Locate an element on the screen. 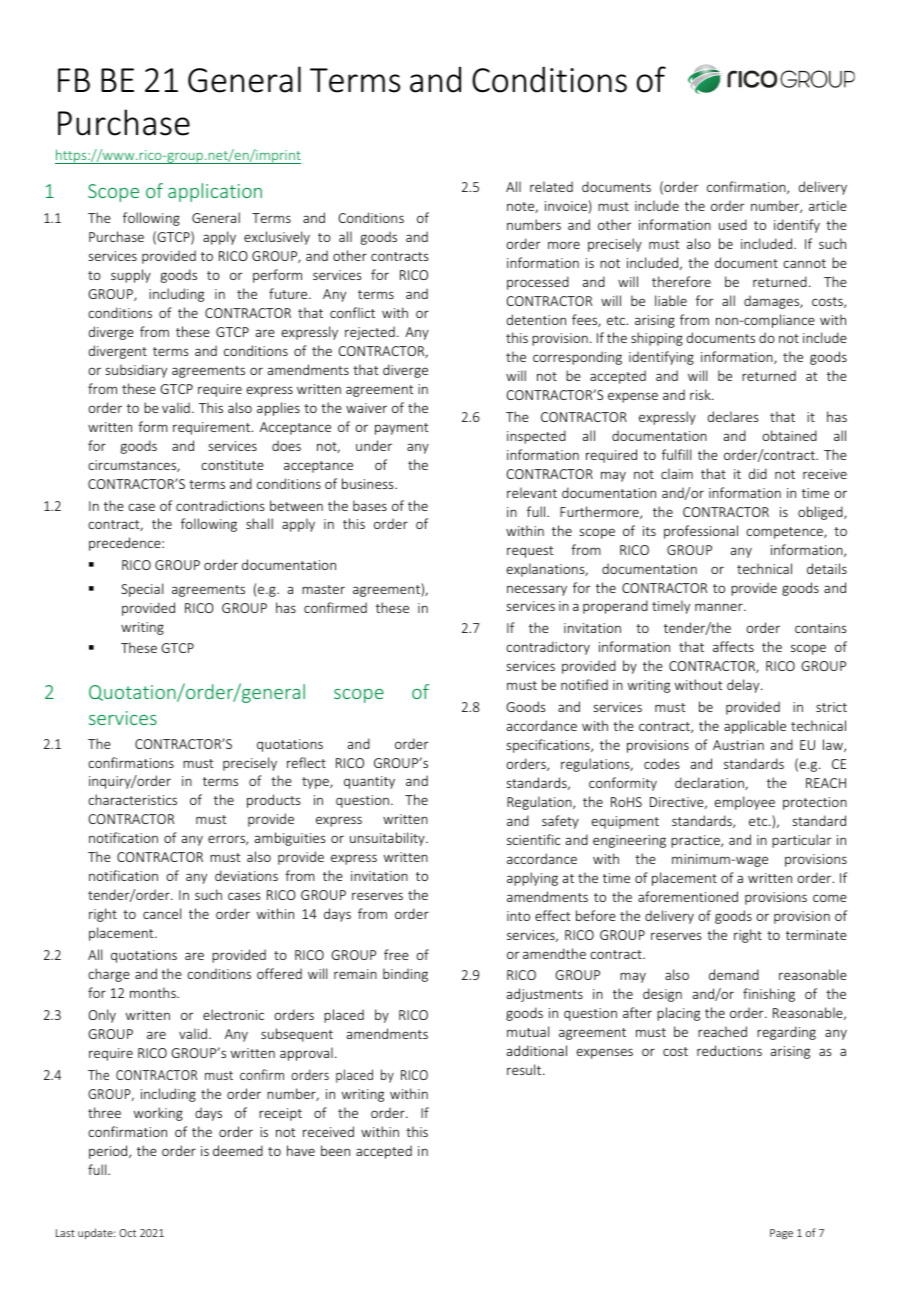  aforementioned is located at coordinates (688, 896).
